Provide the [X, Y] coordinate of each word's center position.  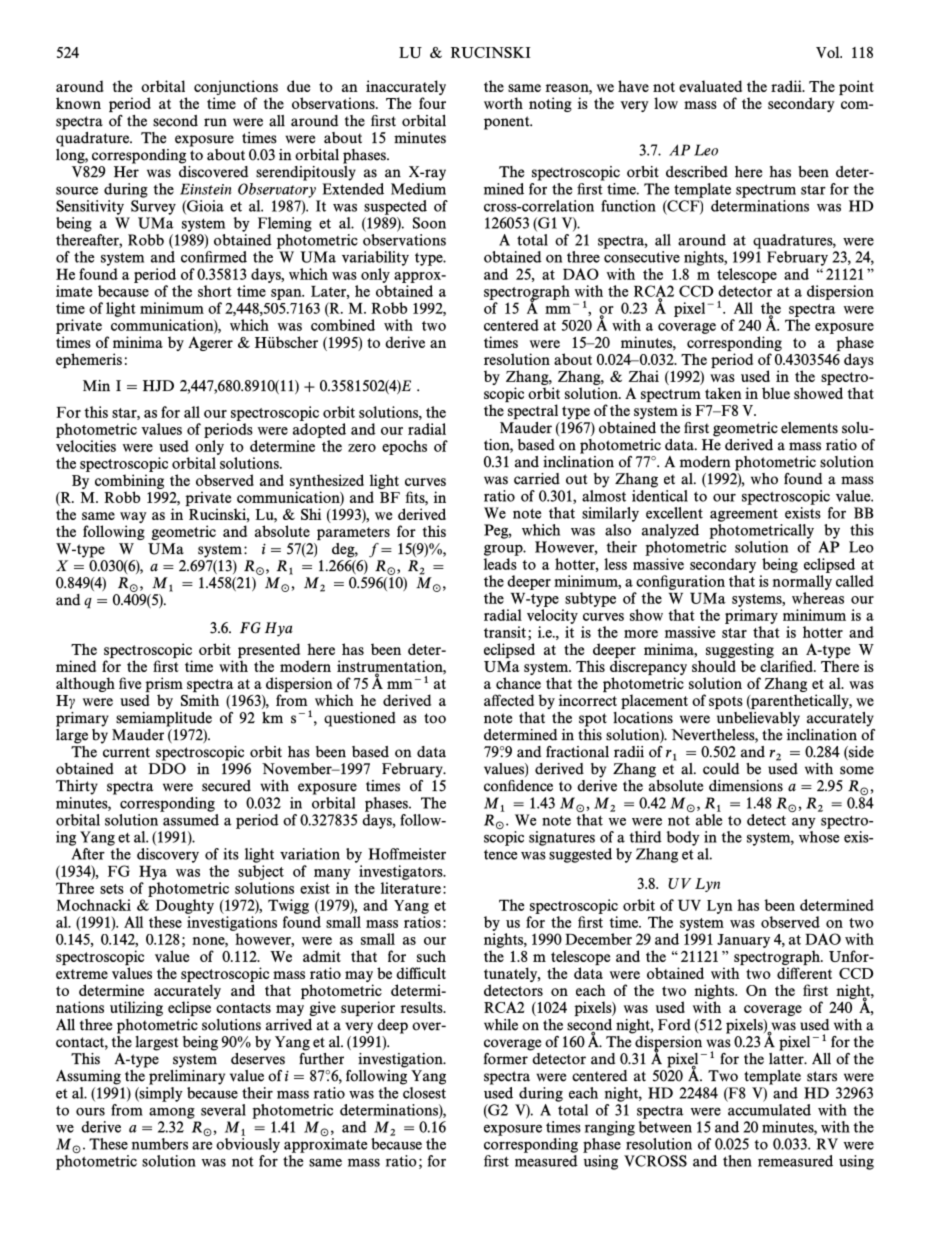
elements [809, 428]
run [215, 122]
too [435, 718]
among [172, 1113]
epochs [404, 447]
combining [129, 481]
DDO [167, 769]
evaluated [710, 86]
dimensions [746, 786]
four [432, 103]
